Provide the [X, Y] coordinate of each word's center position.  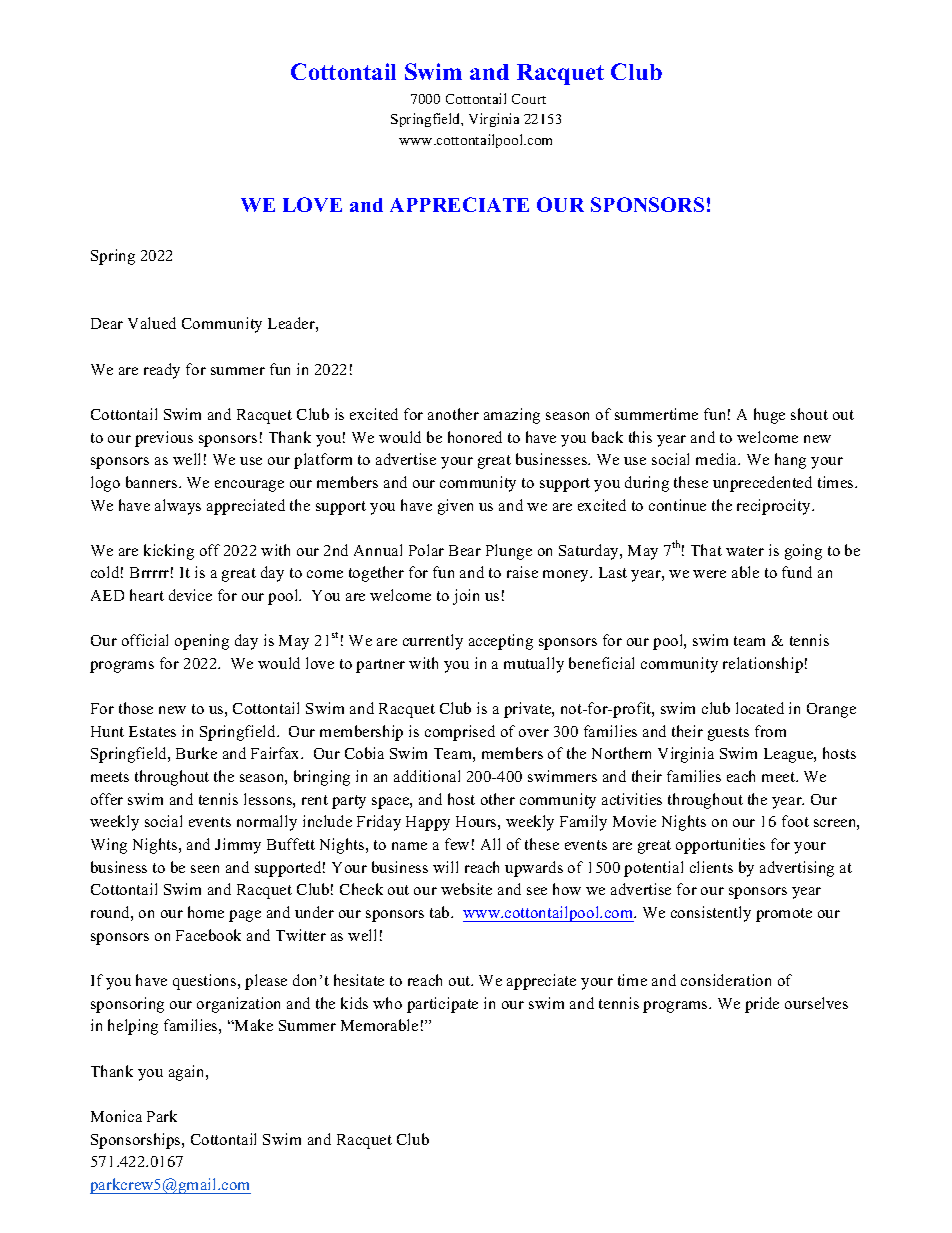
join [466, 597]
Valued [152, 323]
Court [529, 99]
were [709, 574]
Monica [116, 1116]
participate [442, 1005]
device [190, 595]
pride [762, 1005]
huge [769, 416]
